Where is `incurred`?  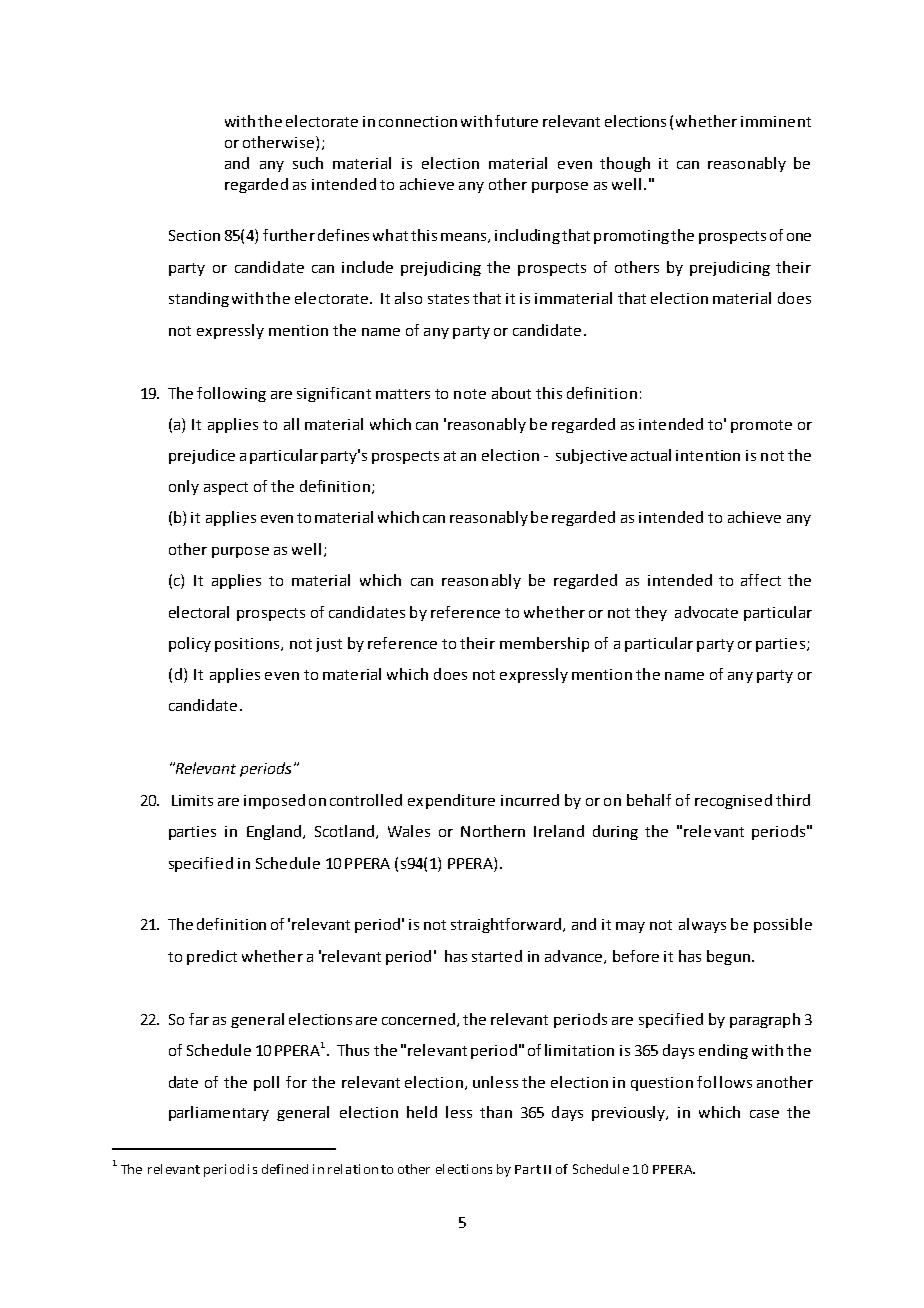
incurred is located at coordinates (530, 800).
